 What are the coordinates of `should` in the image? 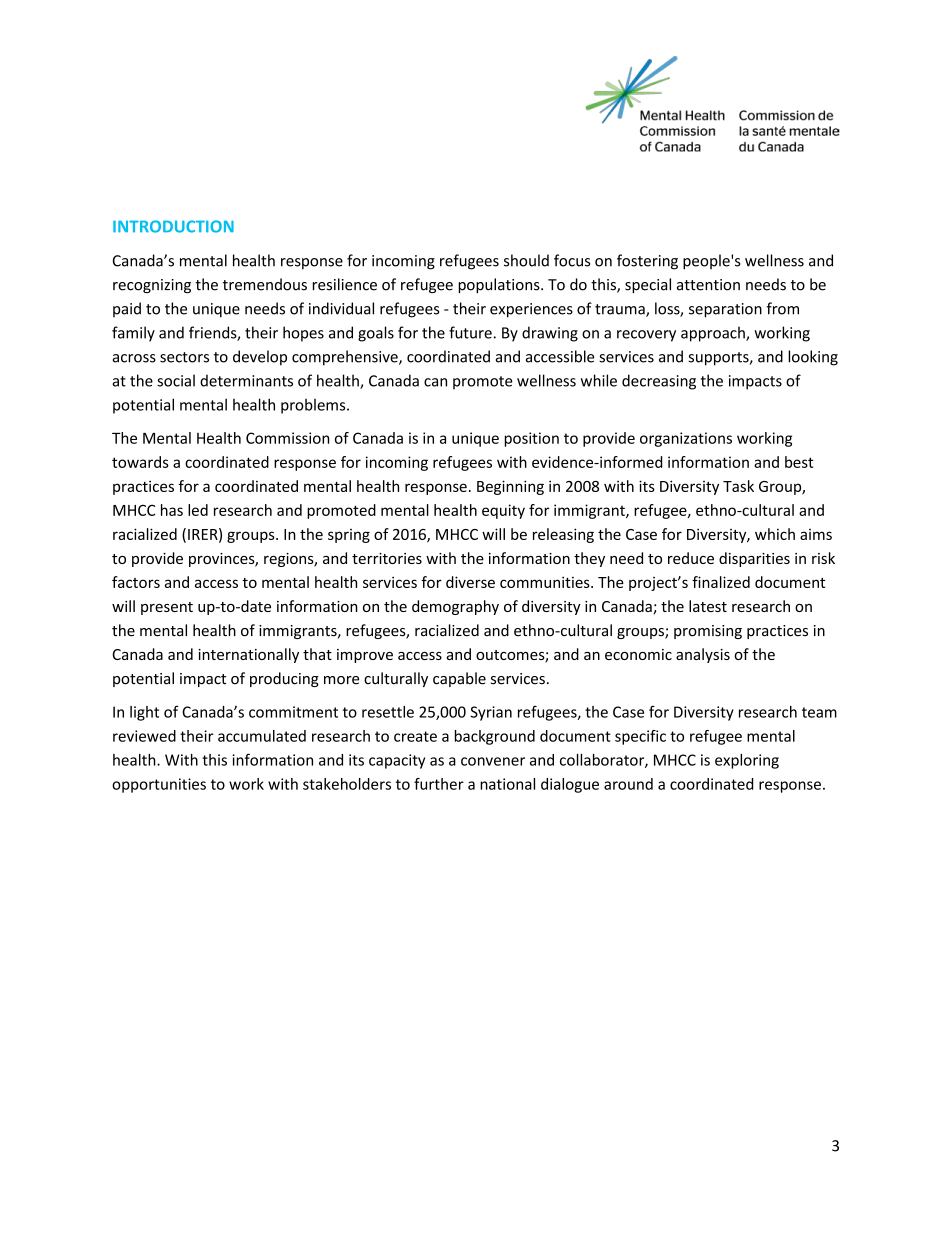 It's located at (526, 260).
